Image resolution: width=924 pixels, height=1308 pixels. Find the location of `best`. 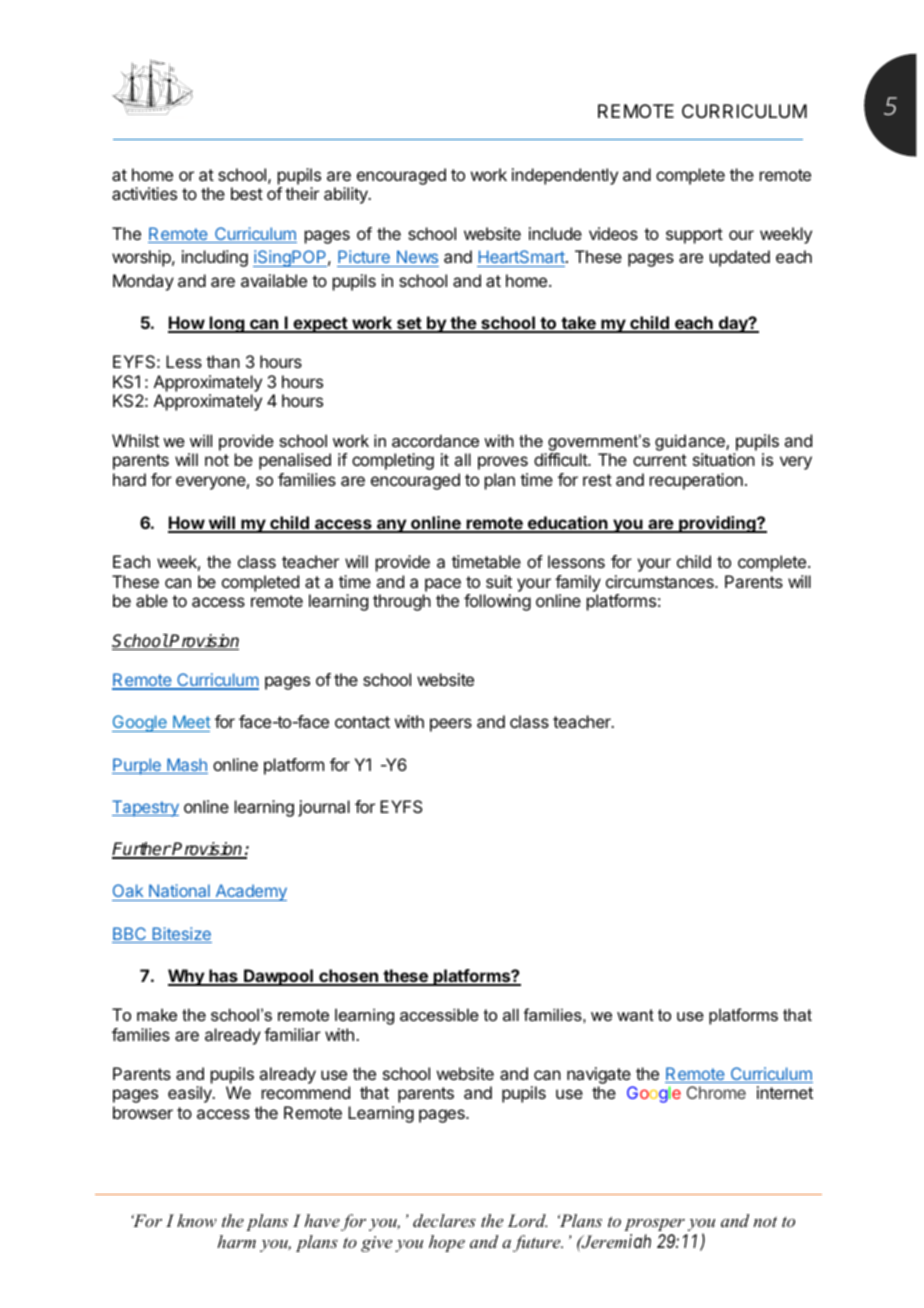

best is located at coordinates (247, 193).
